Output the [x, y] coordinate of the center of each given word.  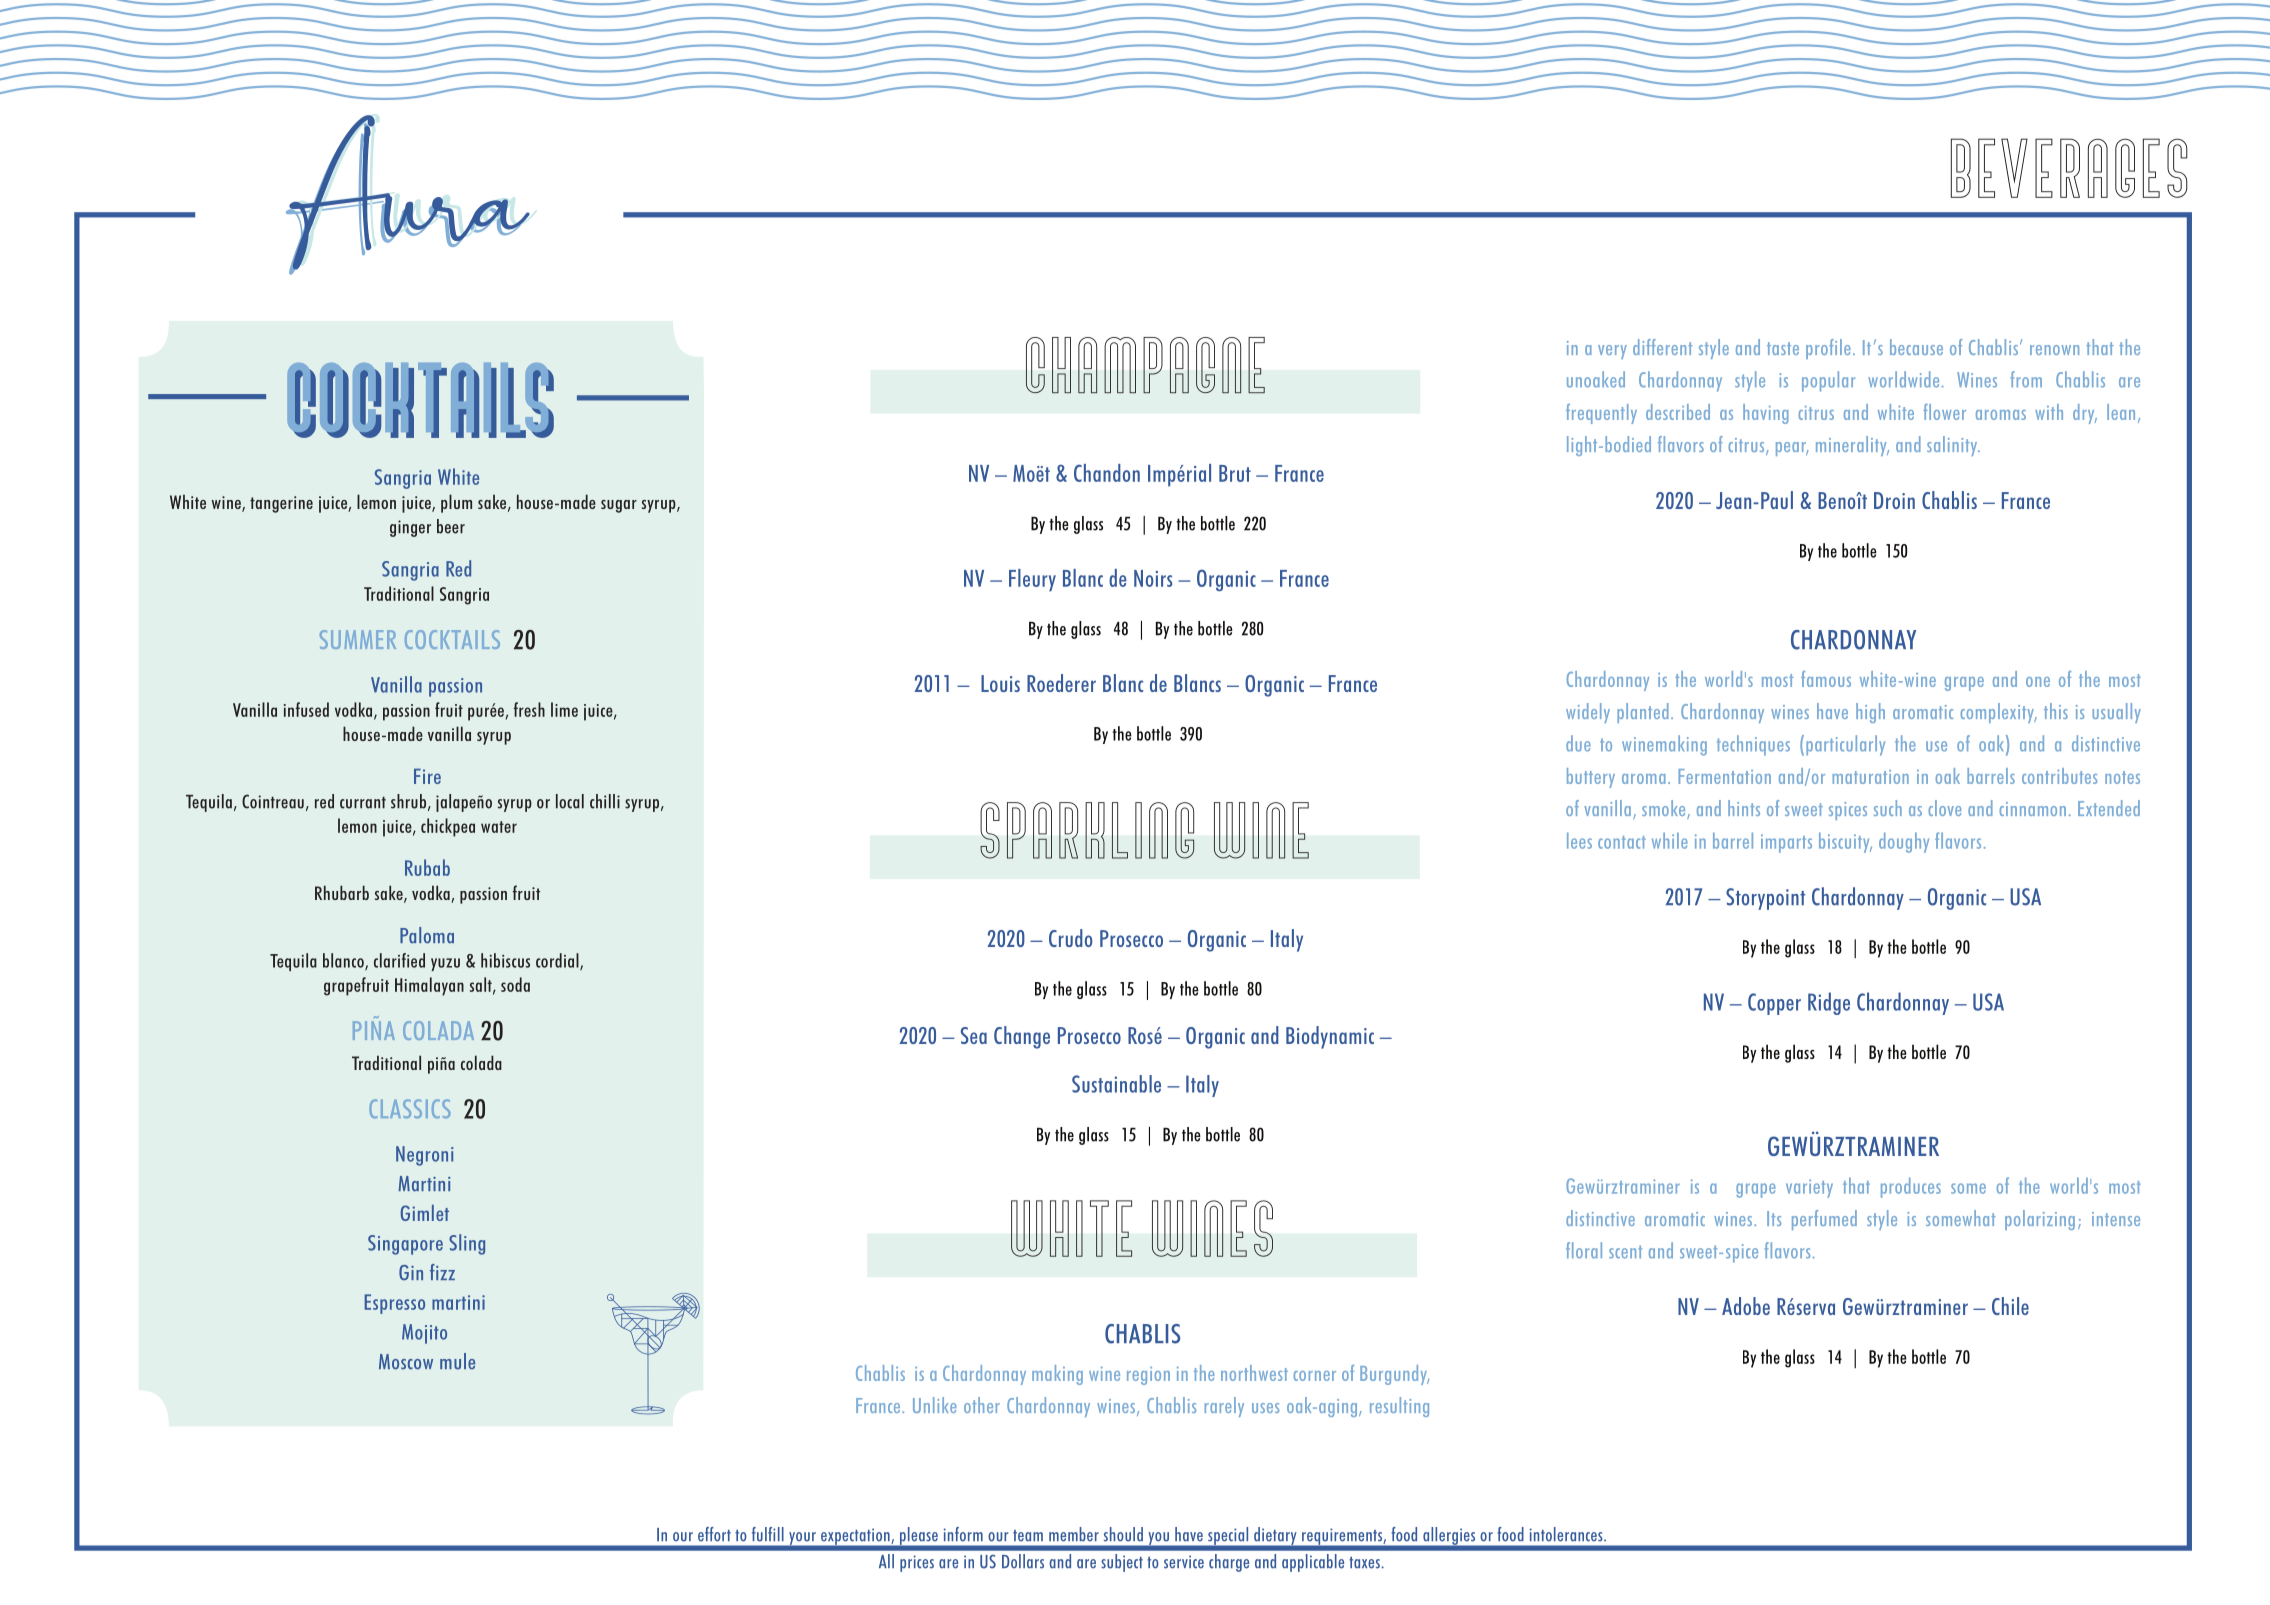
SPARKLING [1087, 830]
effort [714, 1534]
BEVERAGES [2069, 168]
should [1123, 1534]
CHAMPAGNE [1145, 365]
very [1612, 352]
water [499, 827]
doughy [1904, 843]
